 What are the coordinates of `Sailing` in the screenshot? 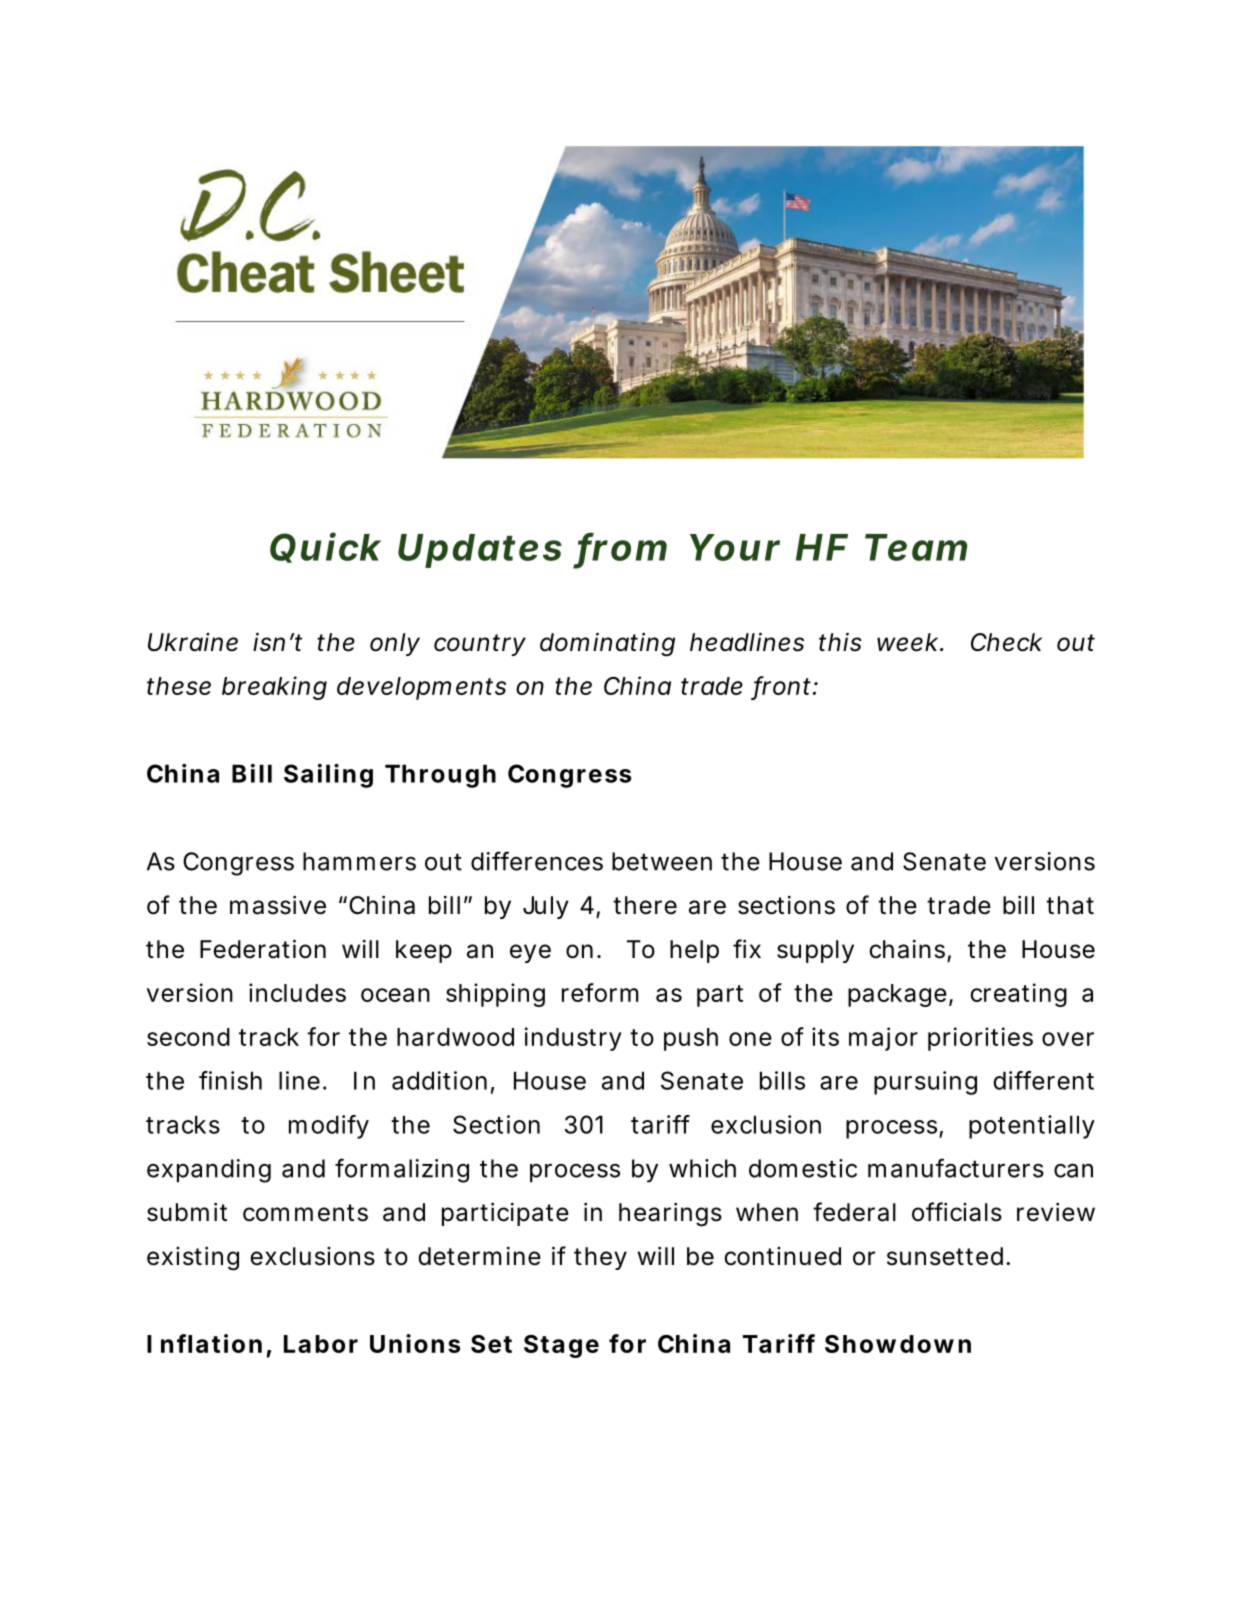 It's located at (328, 776).
